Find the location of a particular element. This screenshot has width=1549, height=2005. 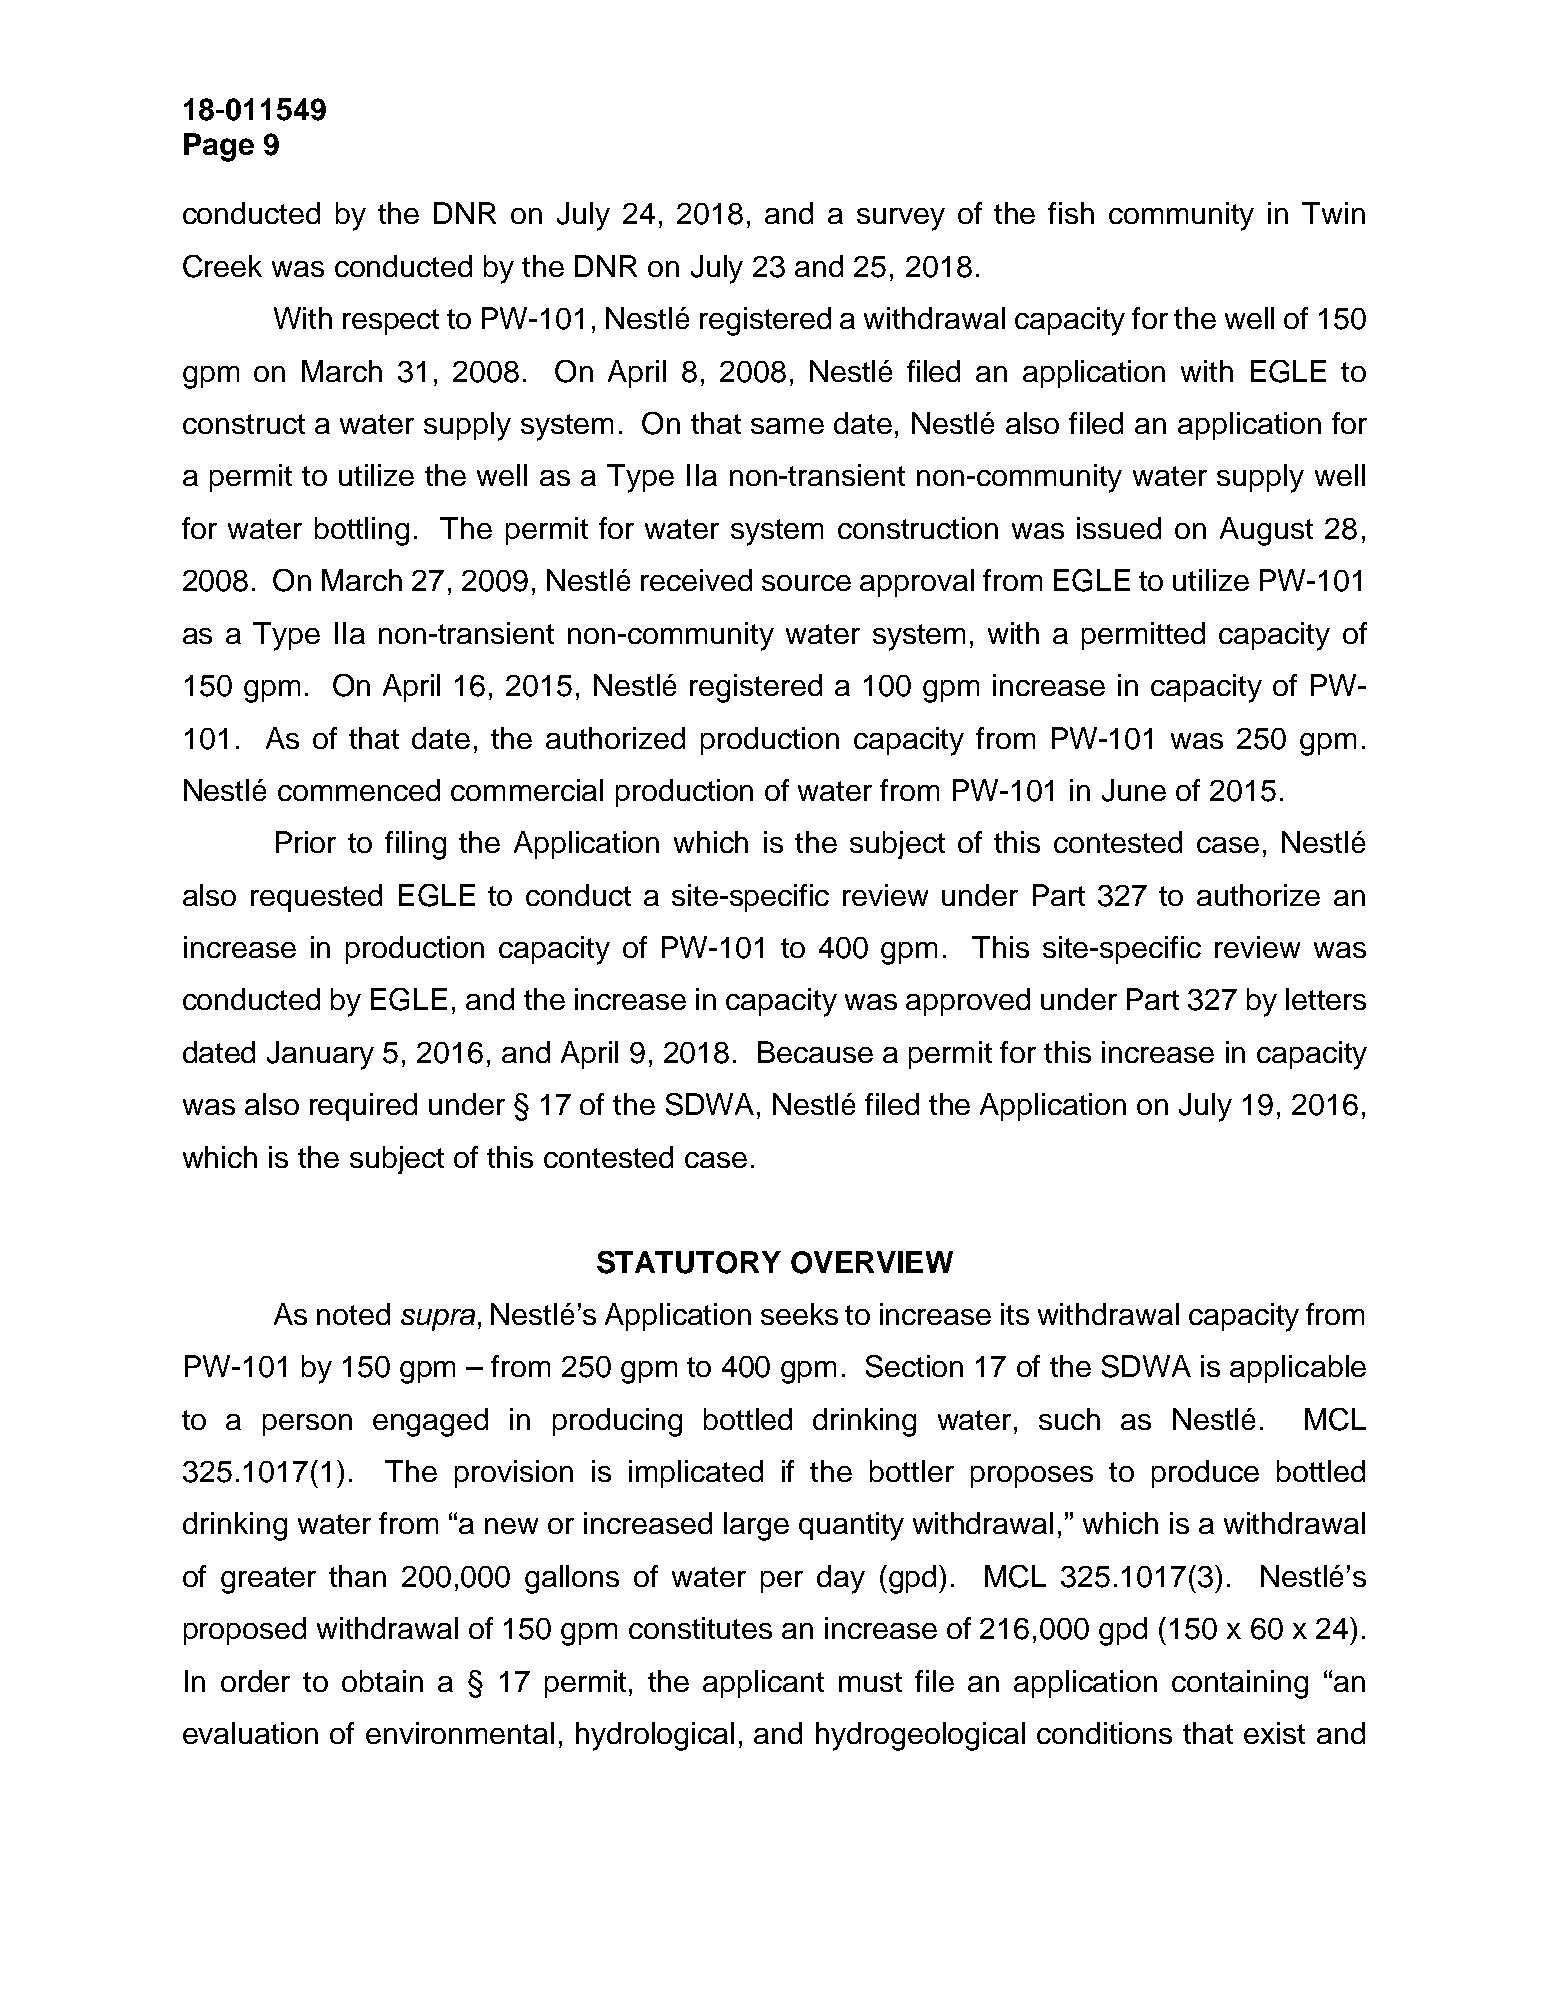

applicant is located at coordinates (763, 1684).
